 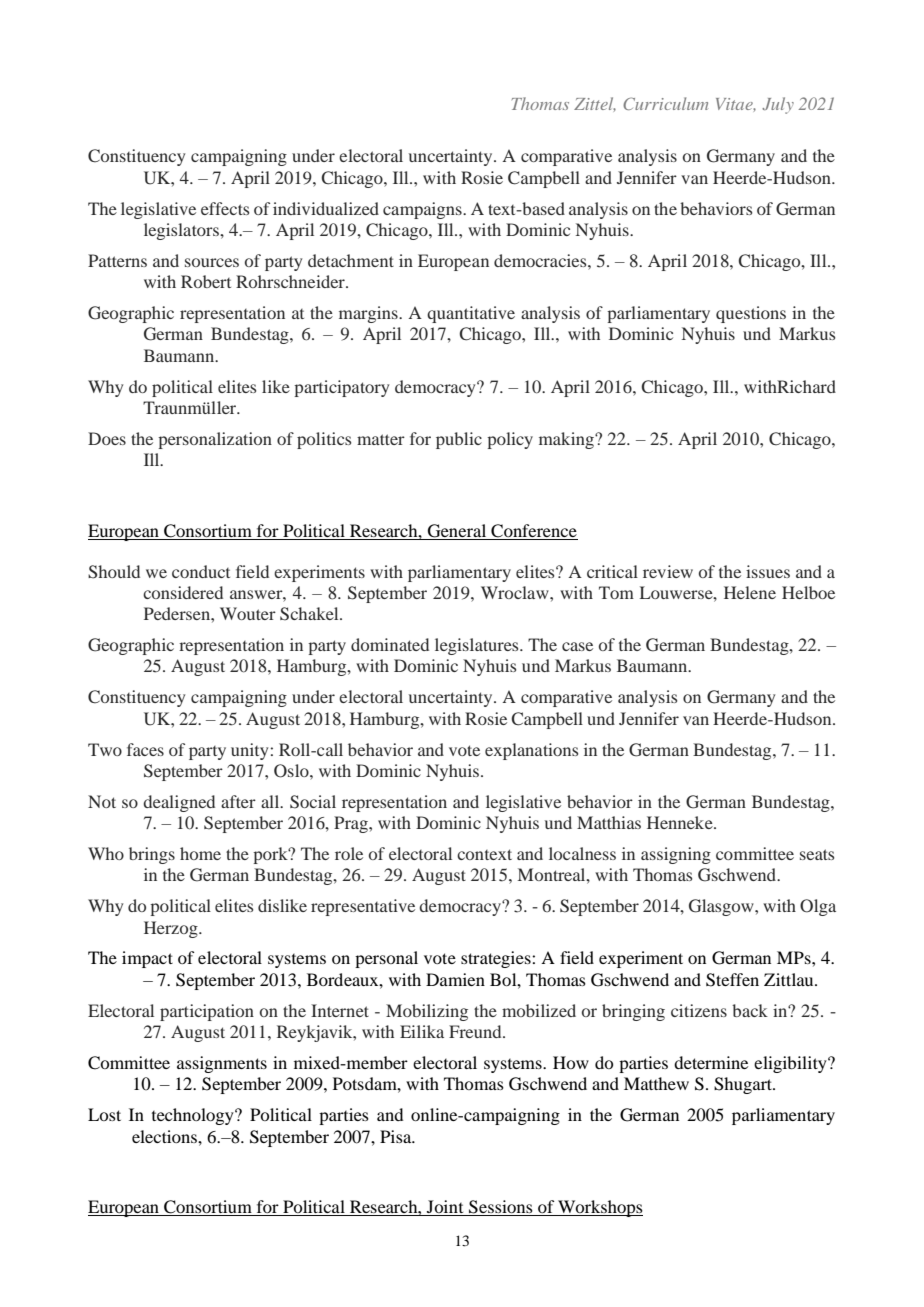 I want to click on effects, so click(x=225, y=208).
